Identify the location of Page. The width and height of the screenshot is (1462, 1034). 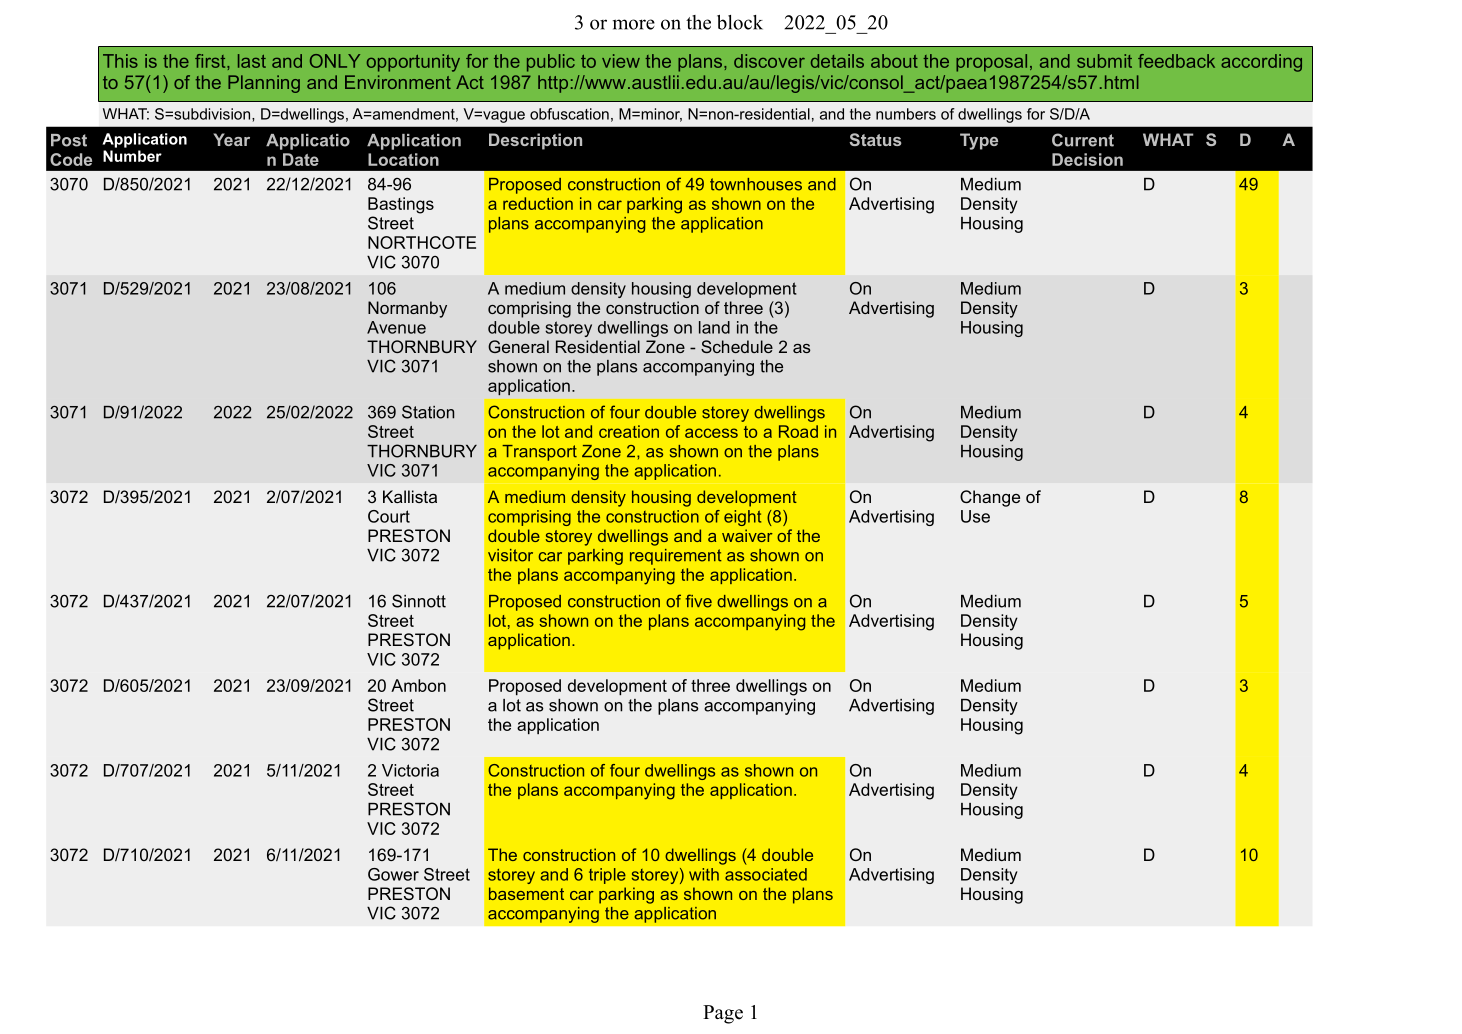
(723, 1014).
